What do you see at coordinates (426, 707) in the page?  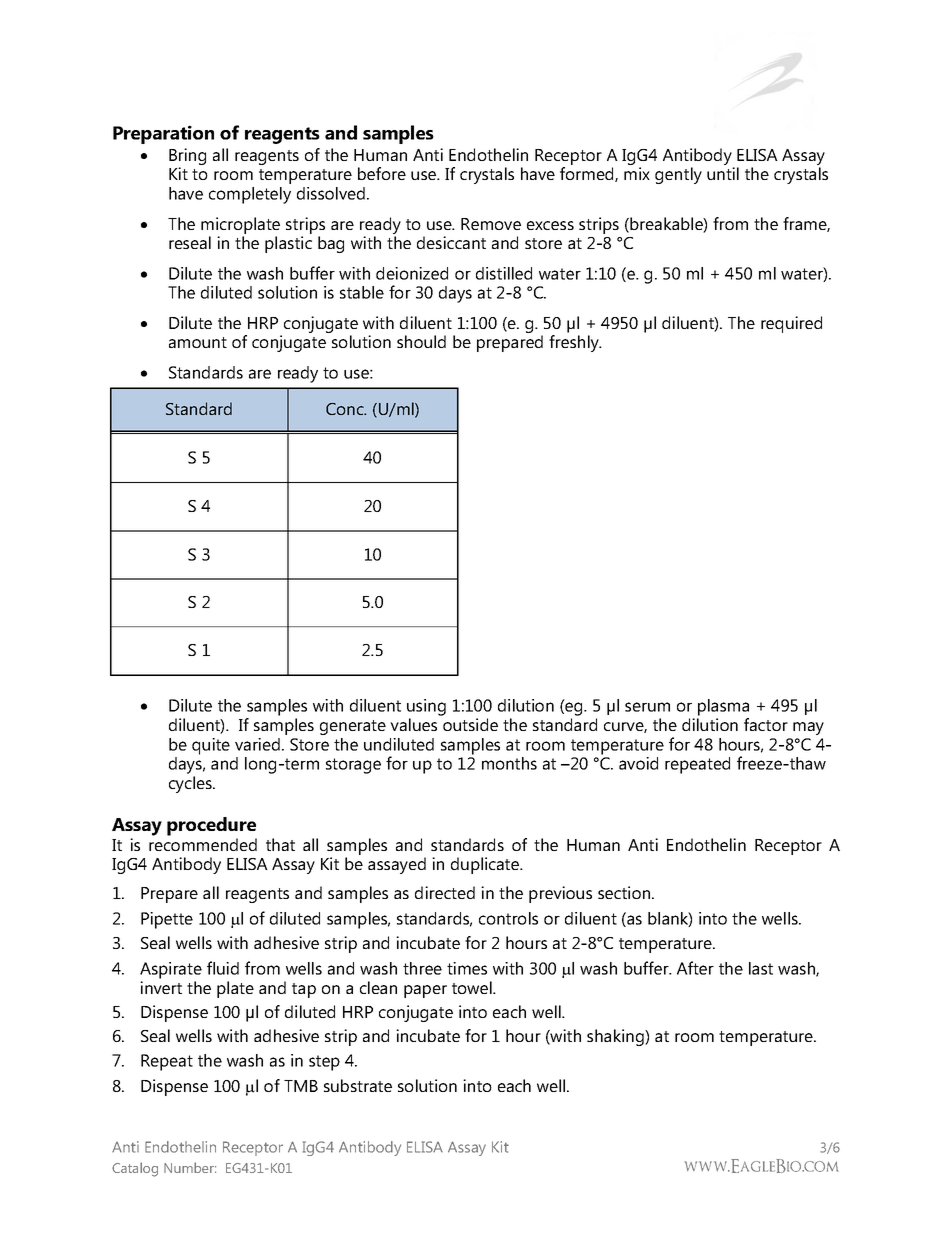 I see `using` at bounding box center [426, 707].
